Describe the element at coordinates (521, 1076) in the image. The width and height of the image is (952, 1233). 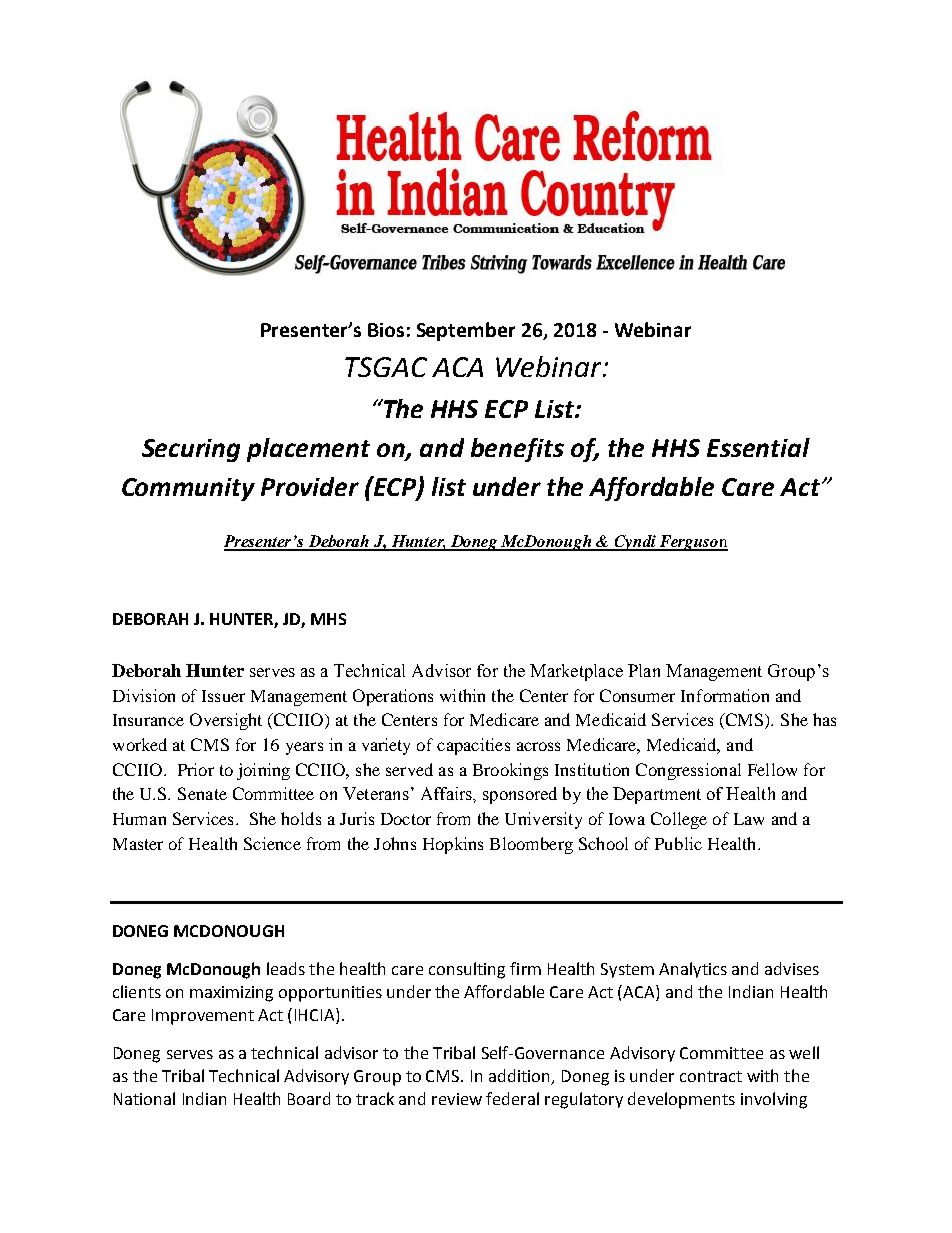
I see `addition` at that location.
